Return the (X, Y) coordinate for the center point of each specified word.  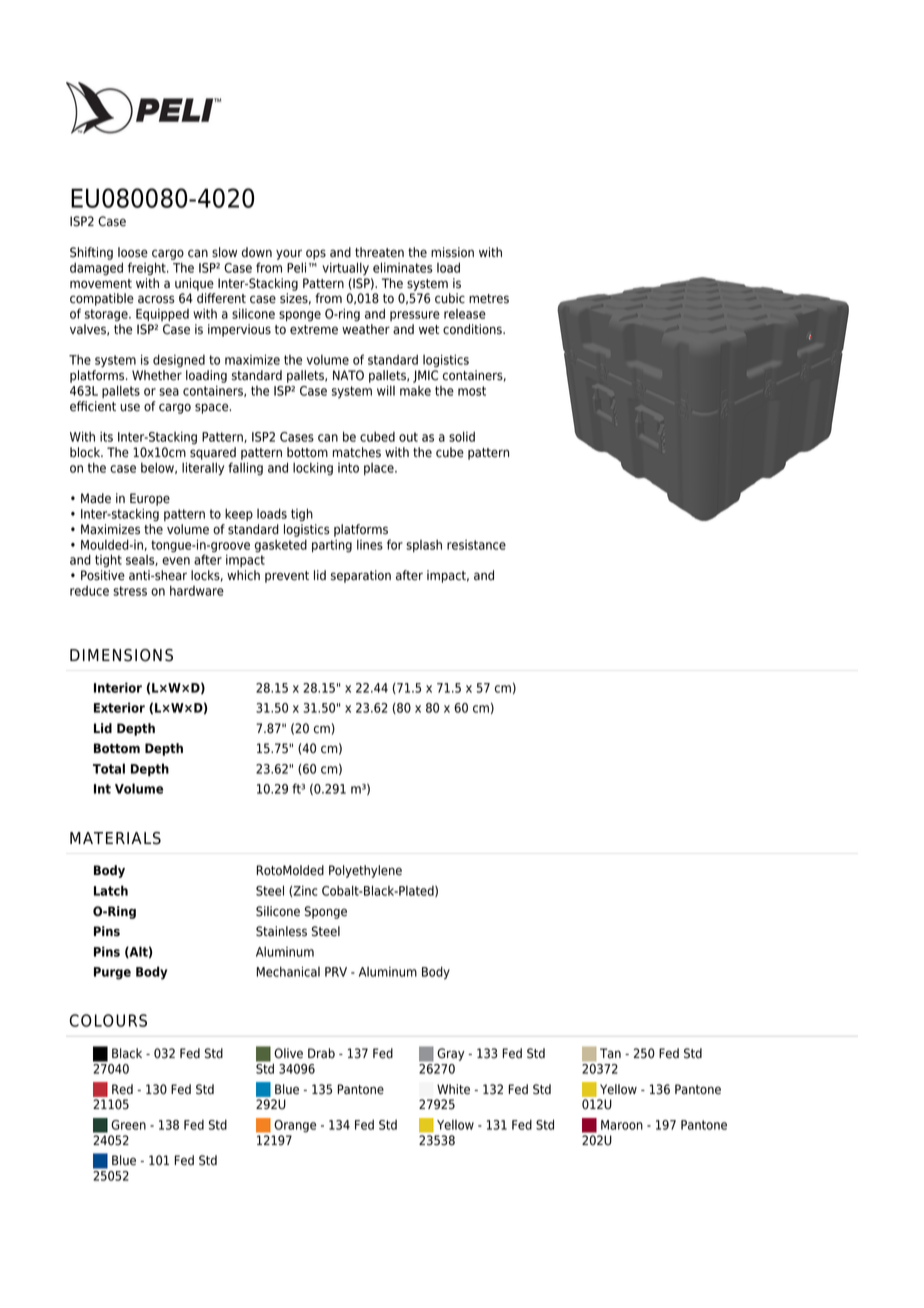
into (348, 468)
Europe (150, 499)
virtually (345, 268)
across (156, 299)
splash (424, 546)
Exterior (119, 707)
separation (361, 576)
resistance (476, 545)
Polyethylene (365, 871)
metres (489, 299)
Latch (111, 890)
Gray (451, 1054)
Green (128, 1125)
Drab (321, 1053)
